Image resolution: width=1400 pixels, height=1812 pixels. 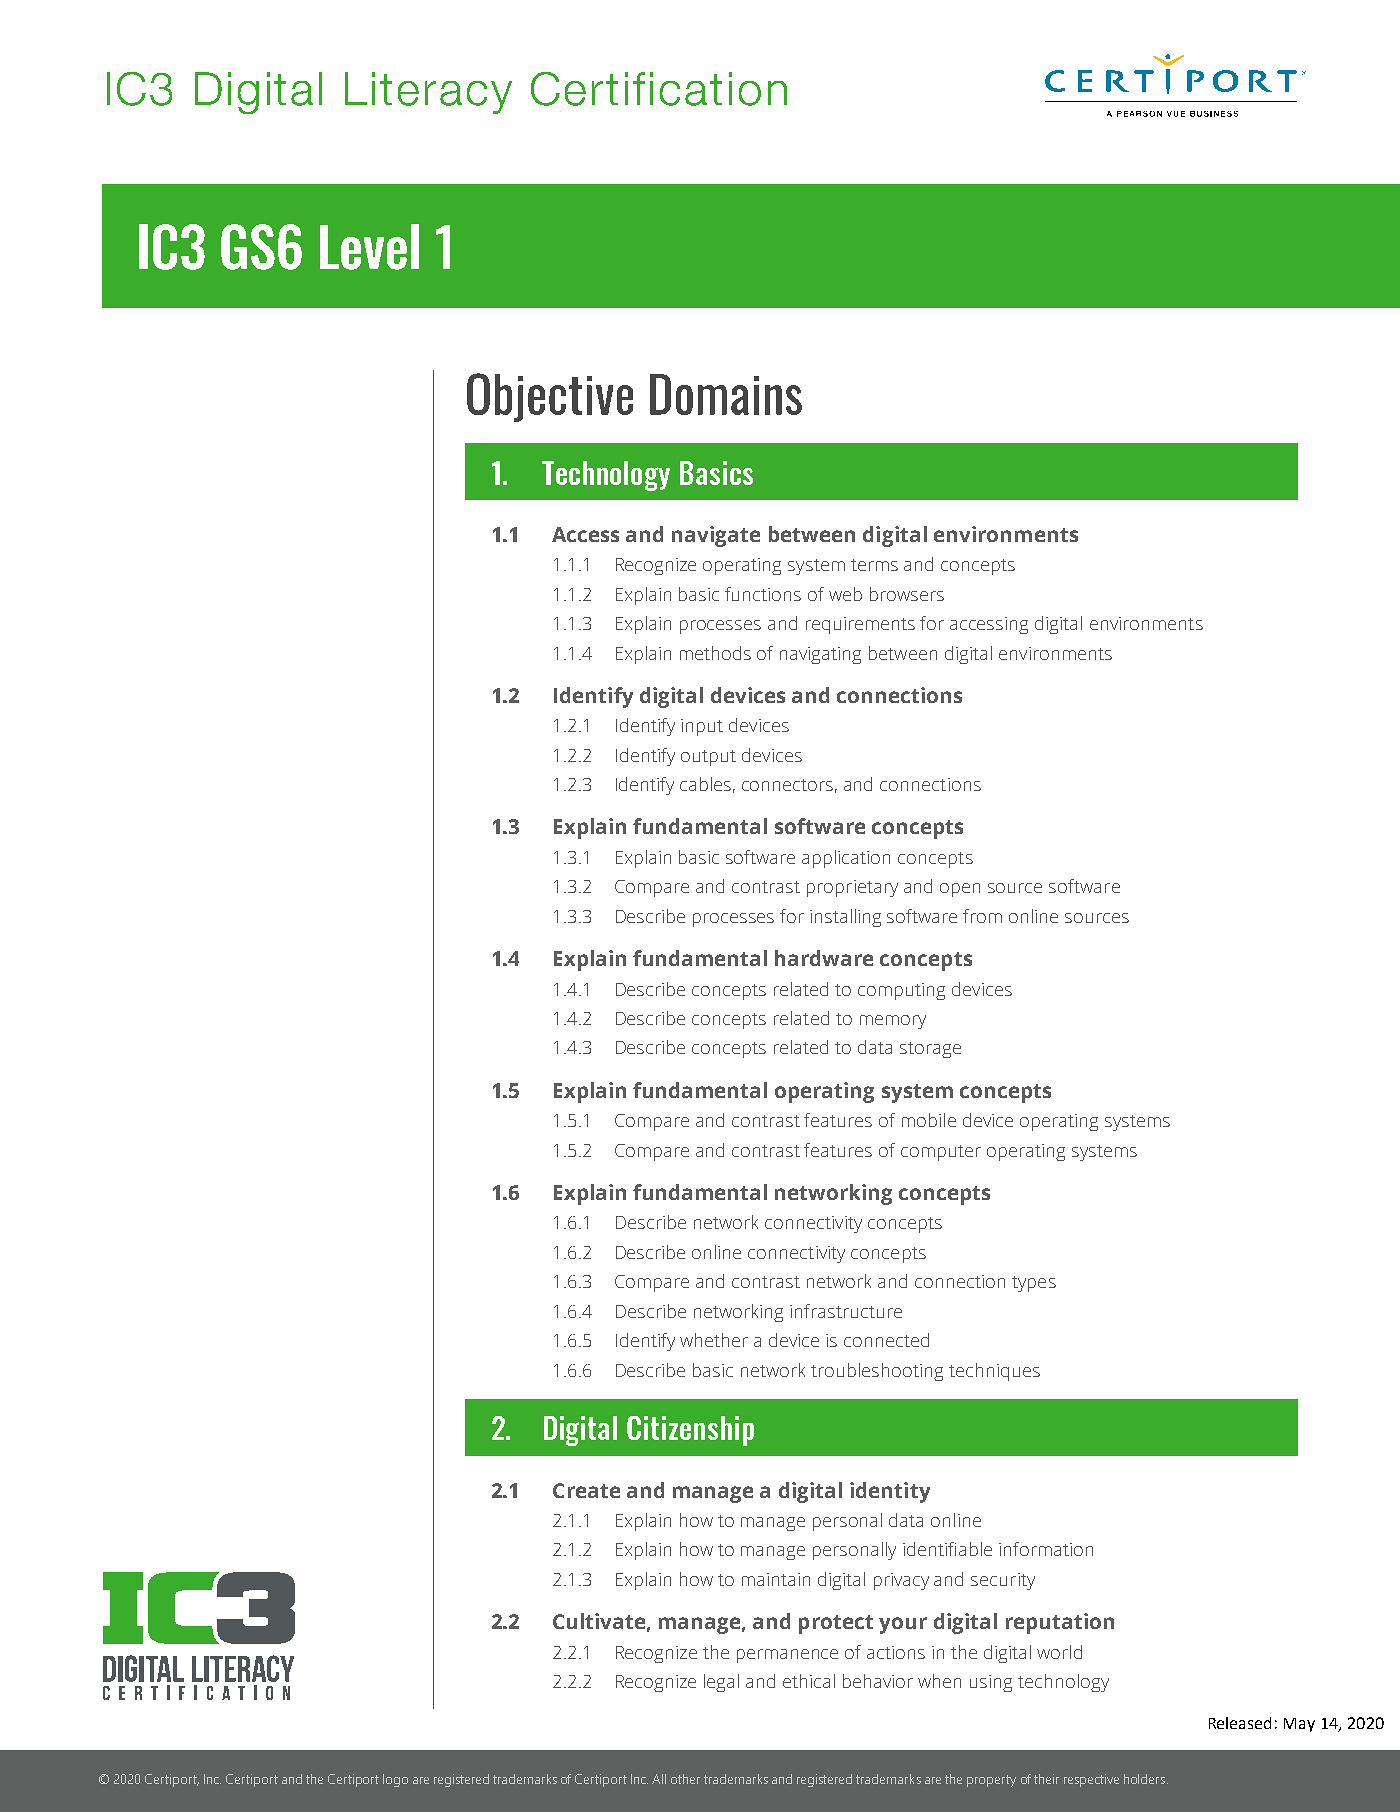 I want to click on whether, so click(x=714, y=1340).
